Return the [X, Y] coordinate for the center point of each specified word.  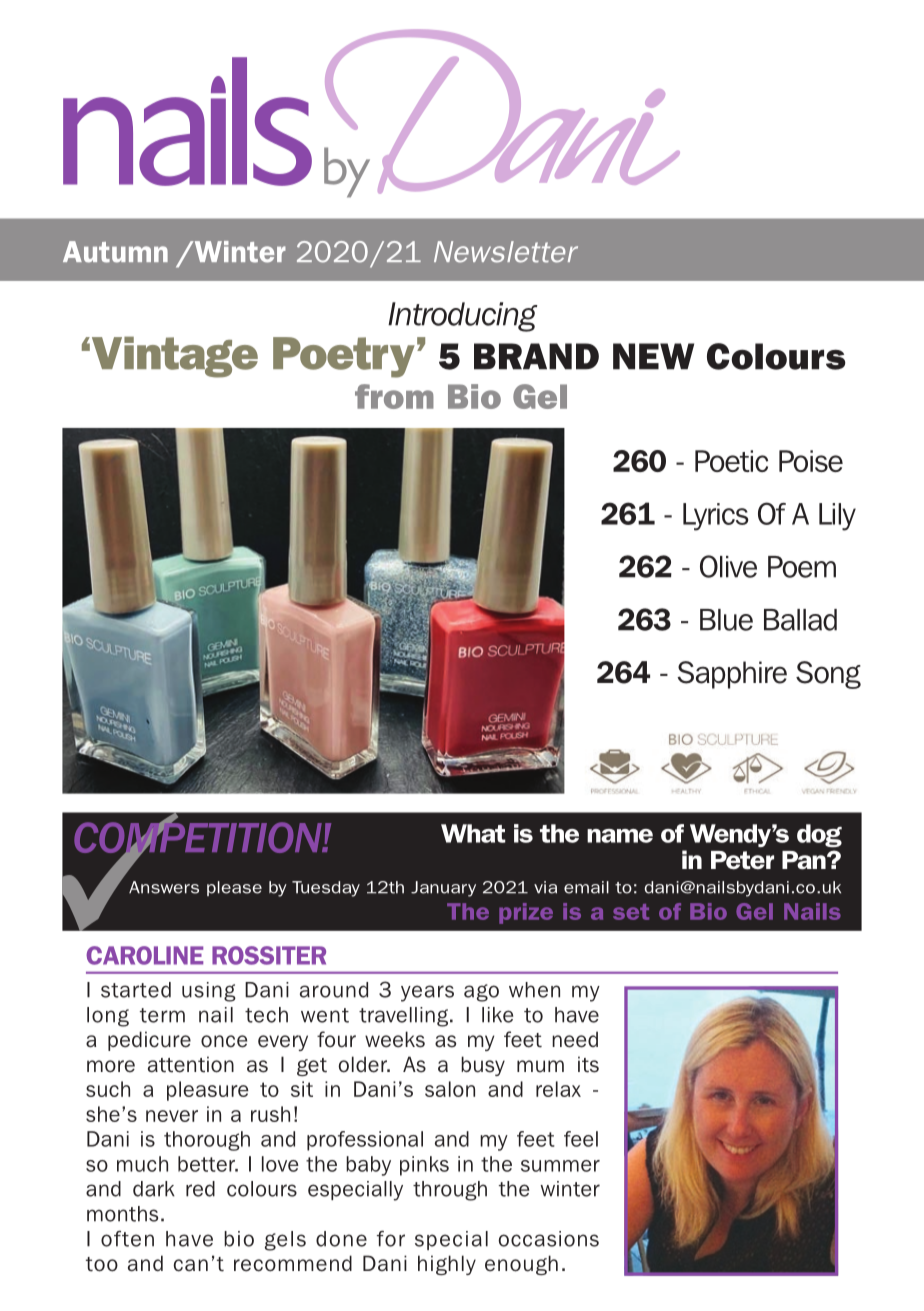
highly [447, 1265]
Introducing [463, 317]
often [127, 1239]
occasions [548, 1239]
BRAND [536, 356]
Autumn [115, 252]
